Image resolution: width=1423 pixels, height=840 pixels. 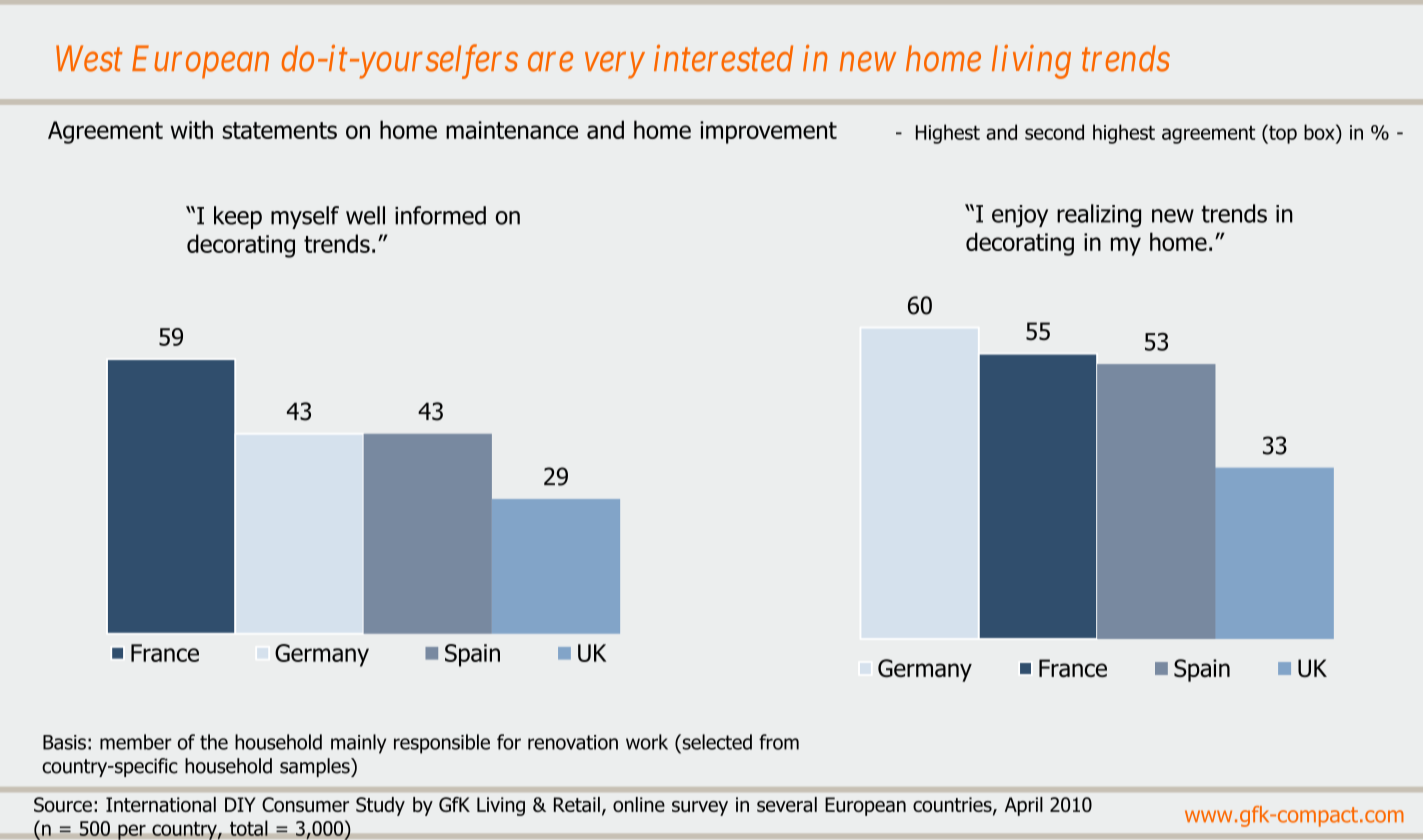 What do you see at coordinates (214, 742) in the page?
I see `the` at bounding box center [214, 742].
